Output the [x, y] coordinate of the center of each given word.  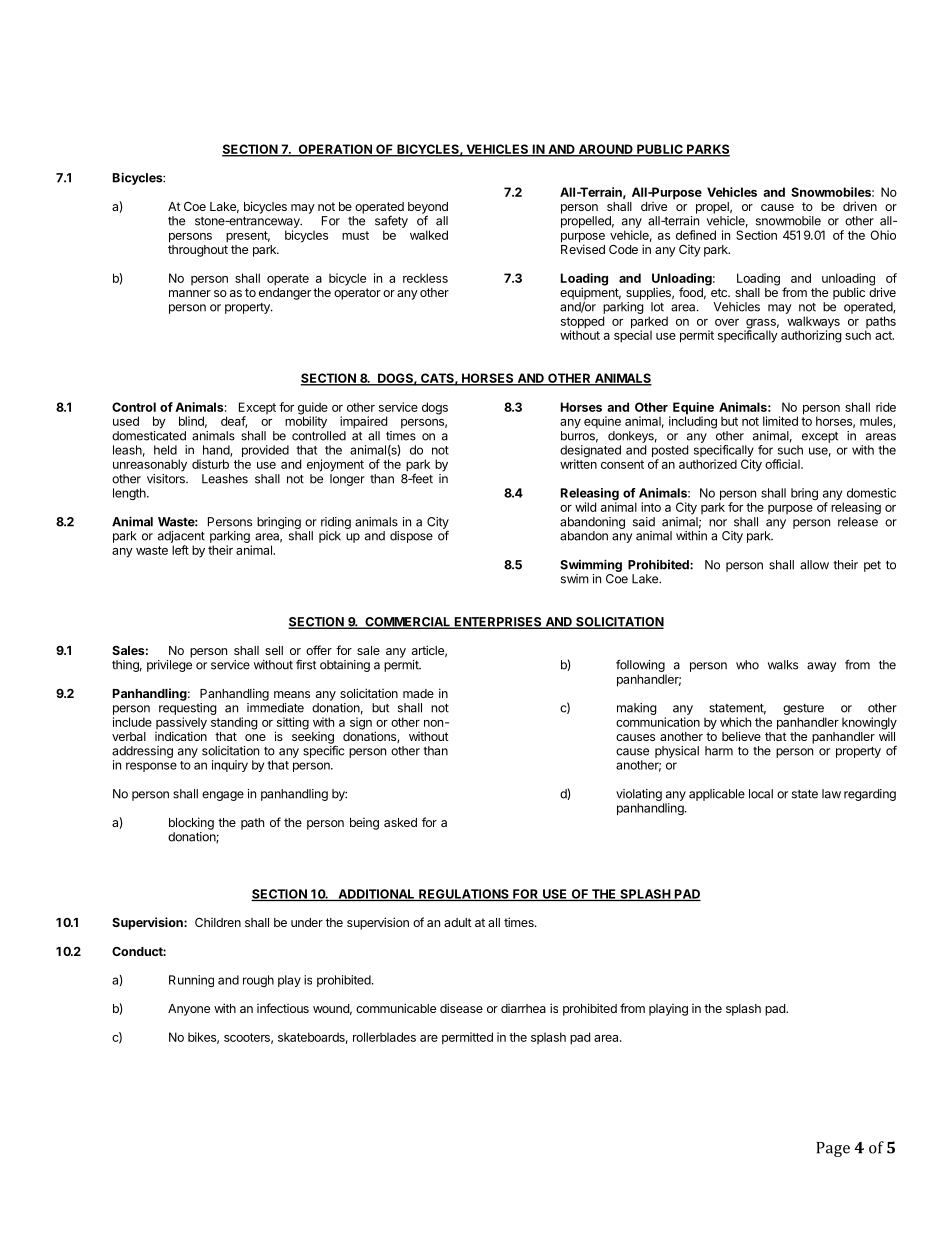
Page [833, 1149]
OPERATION [335, 150]
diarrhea [523, 1008]
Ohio [883, 235]
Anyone [189, 1010]
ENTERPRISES [498, 623]
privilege [169, 666]
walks [783, 665]
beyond [428, 209]
